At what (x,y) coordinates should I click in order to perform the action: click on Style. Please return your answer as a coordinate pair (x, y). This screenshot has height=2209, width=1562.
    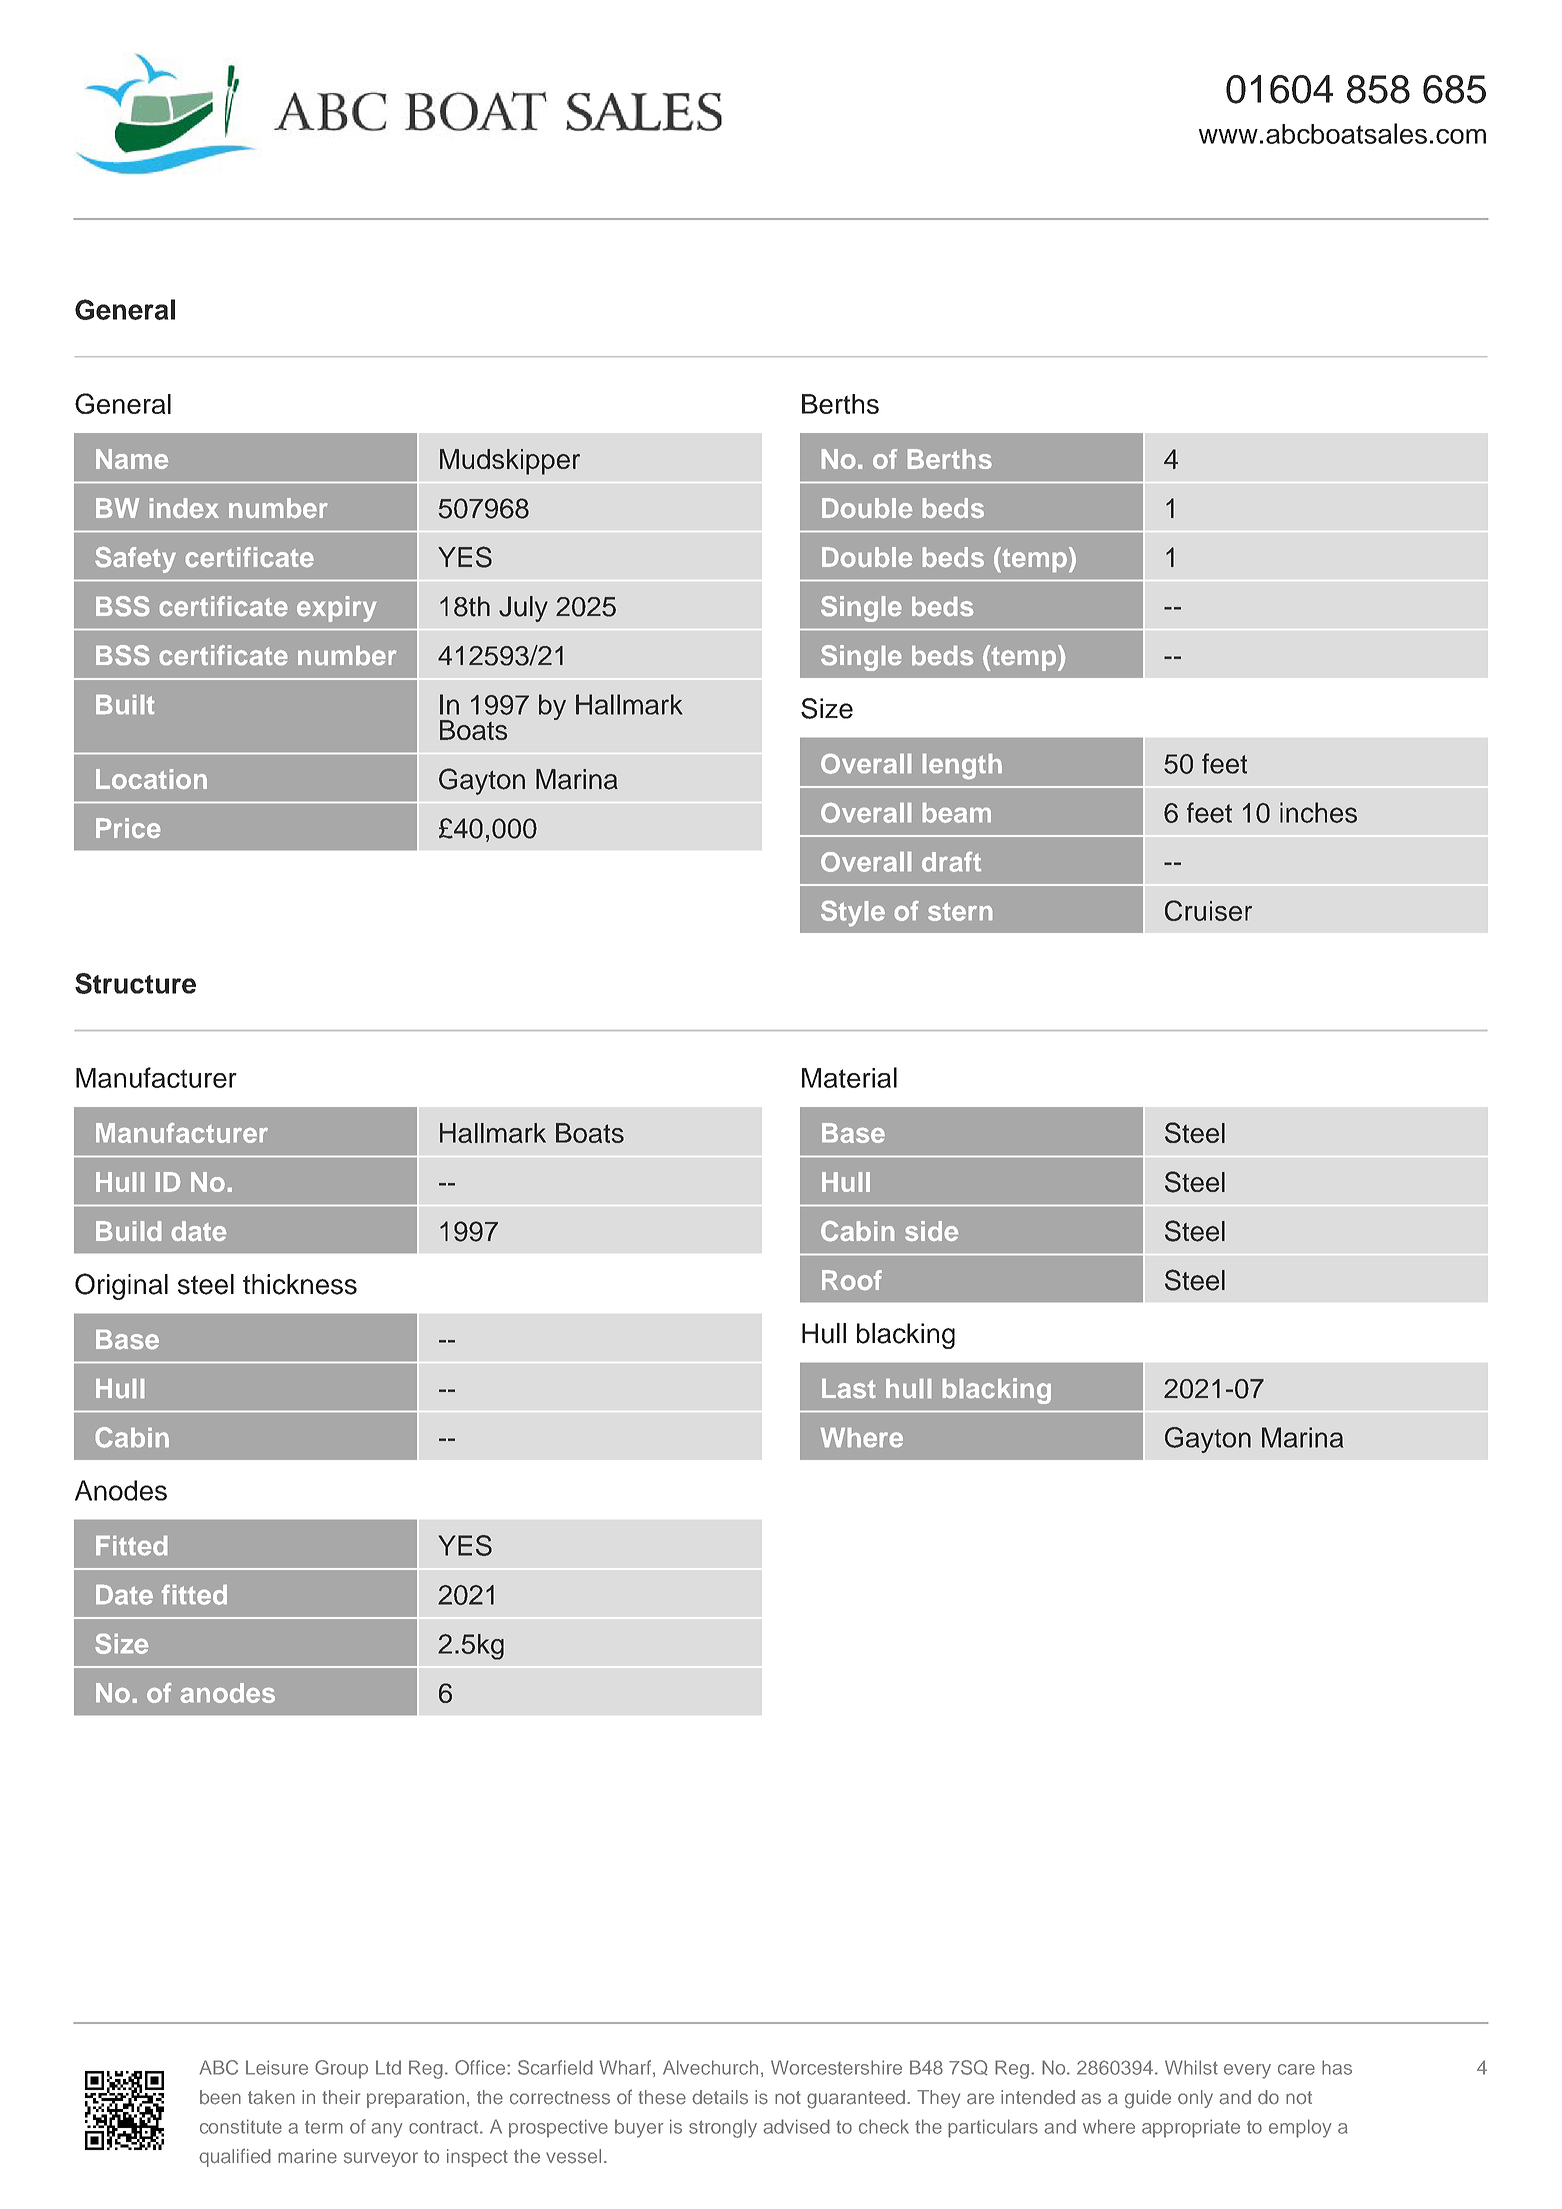
    Looking at the image, I should click on (853, 913).
